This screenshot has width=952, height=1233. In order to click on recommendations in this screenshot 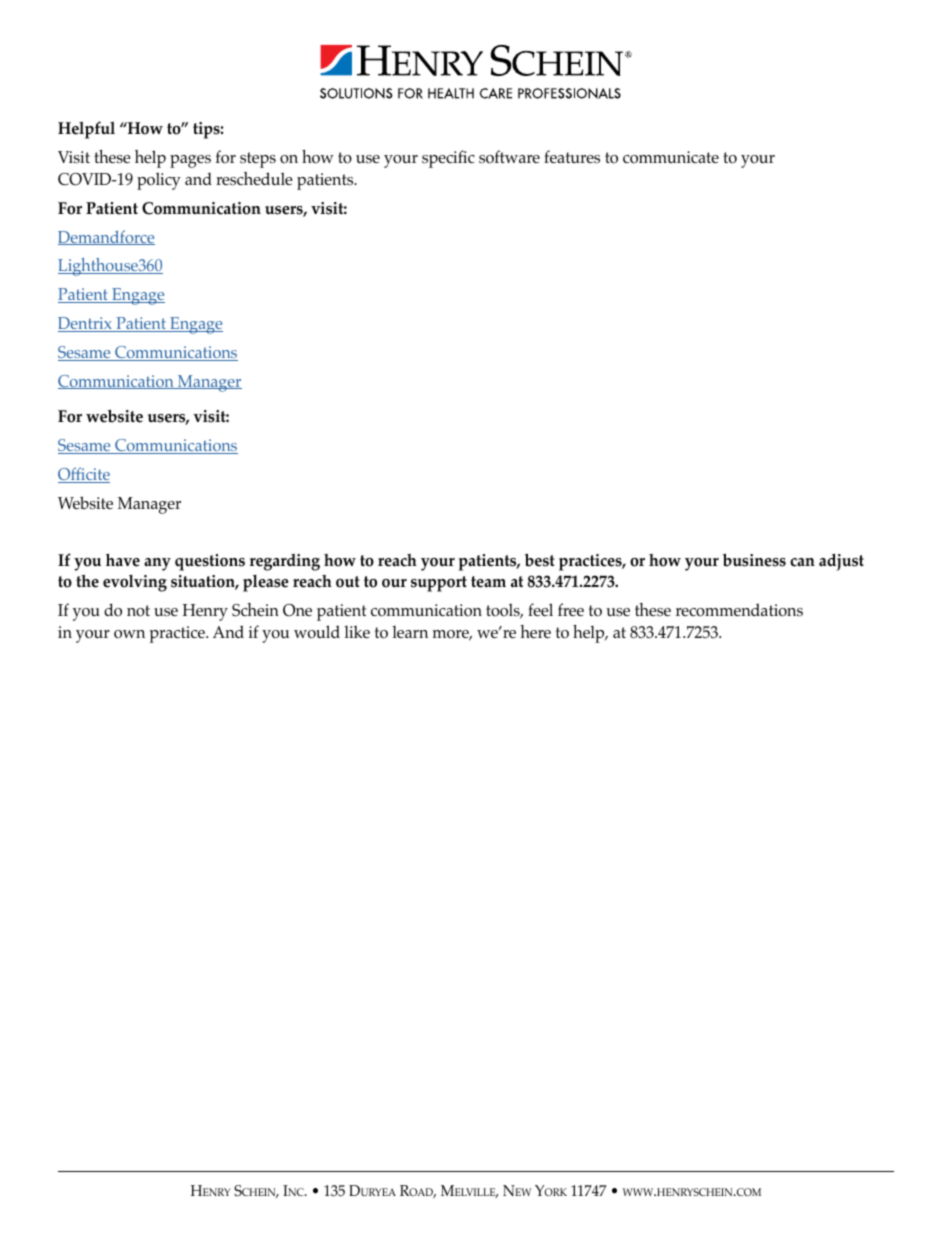, I will do `click(739, 610)`.
